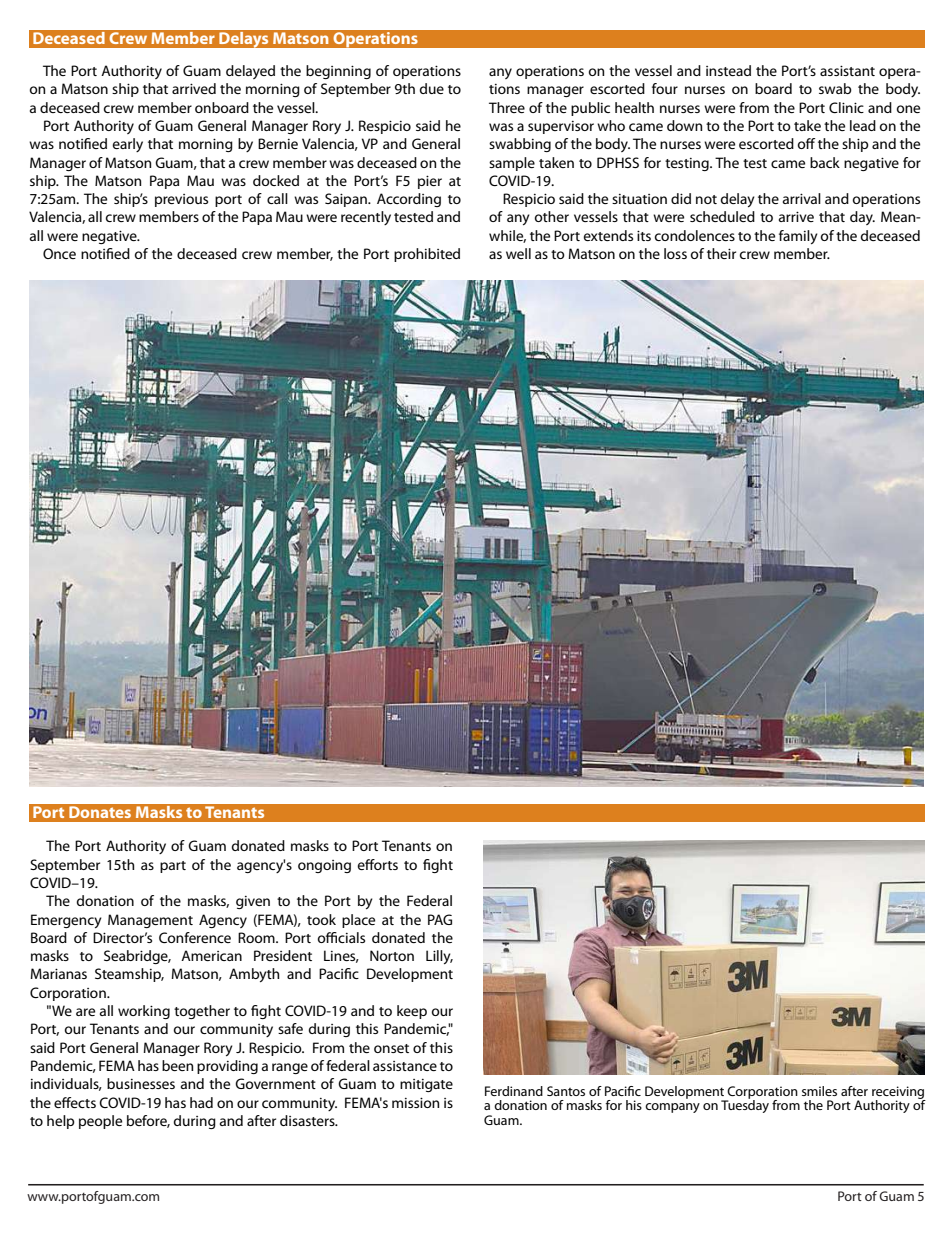  I want to click on their, so click(721, 253).
